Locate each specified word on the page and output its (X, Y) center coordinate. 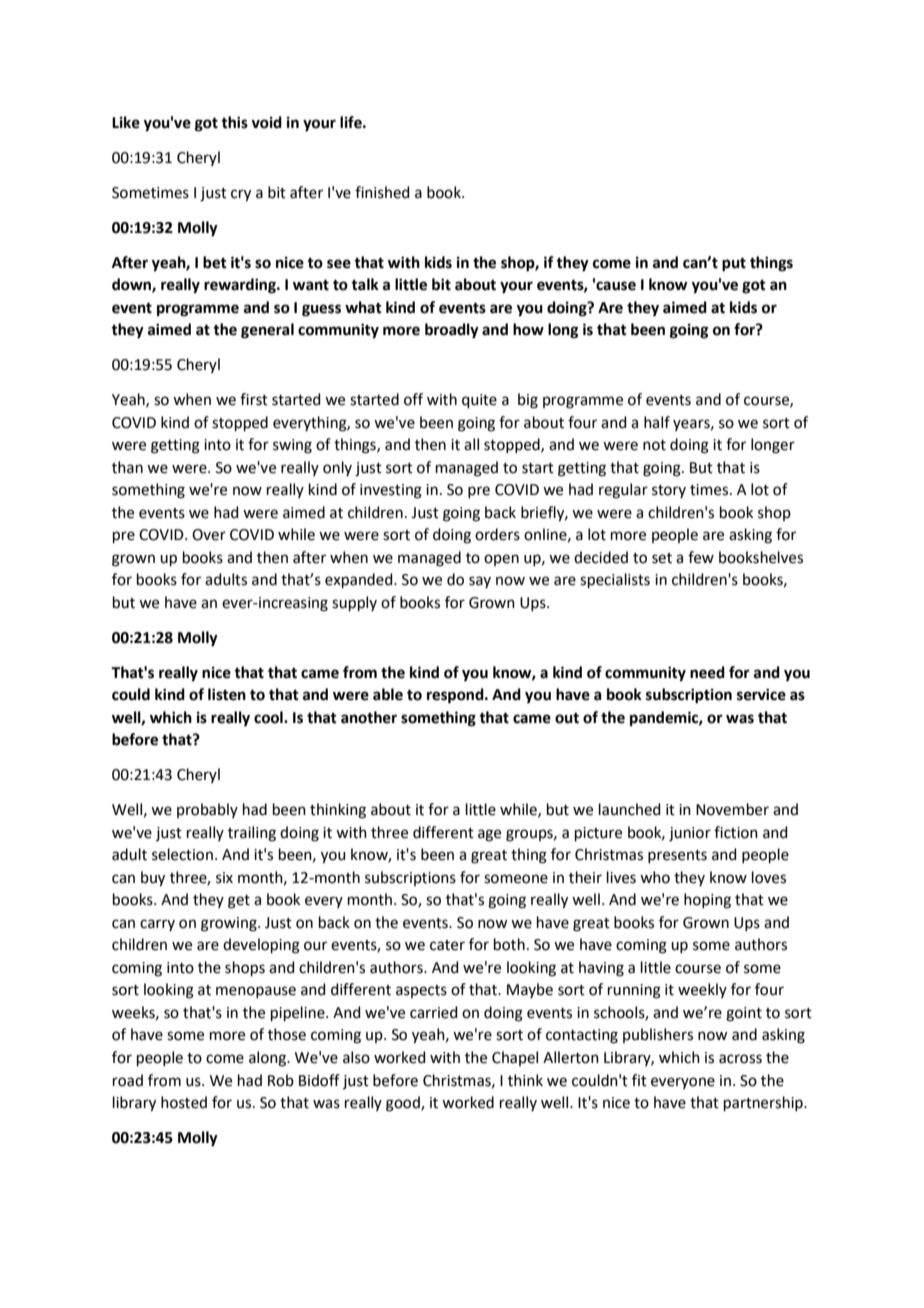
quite (479, 401)
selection (182, 854)
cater (447, 945)
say (480, 582)
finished (382, 192)
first (254, 399)
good (404, 1104)
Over (209, 535)
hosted (184, 1102)
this (234, 122)
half (657, 422)
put (734, 265)
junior (690, 834)
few (701, 557)
